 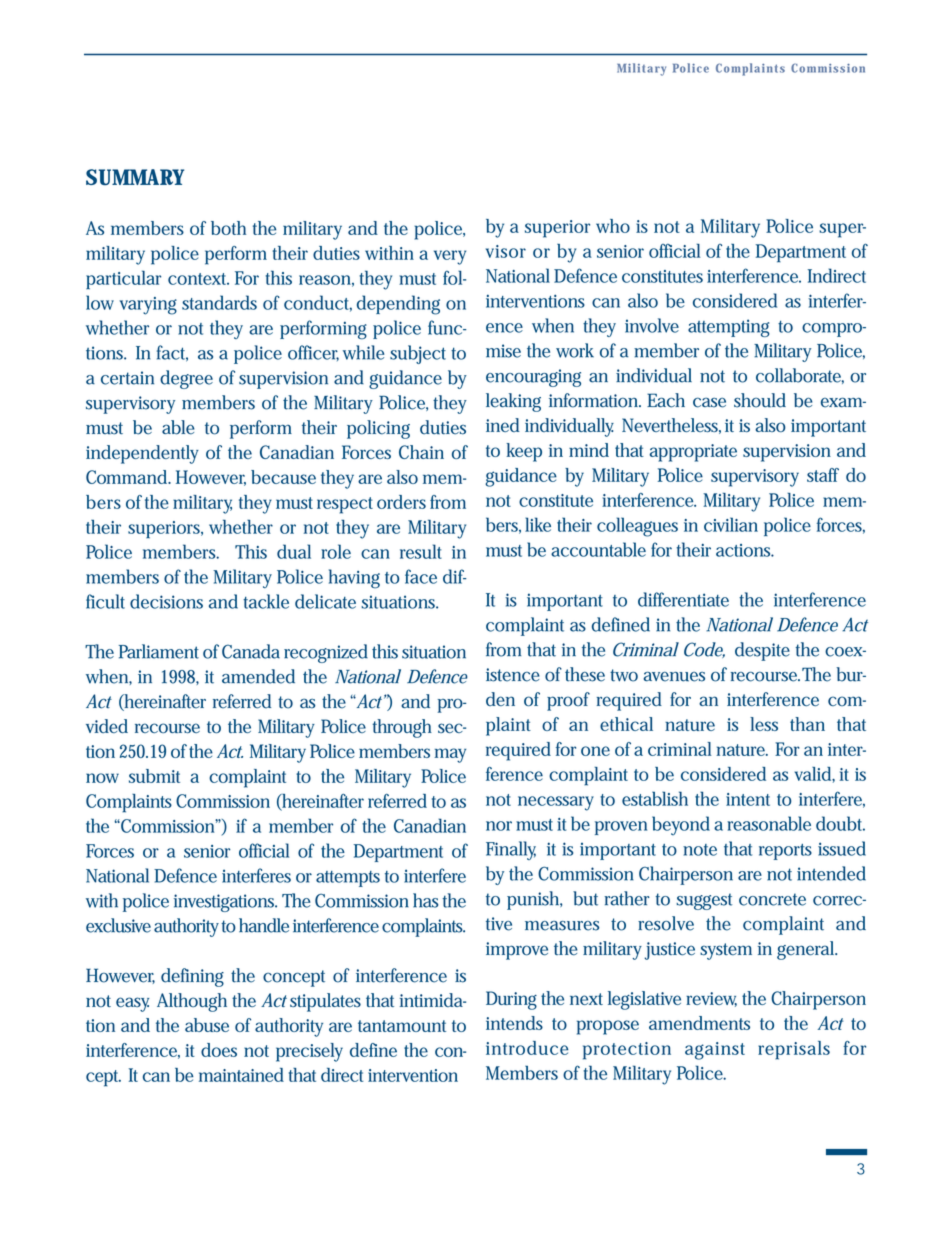 I want to click on abuse, so click(x=207, y=1025).
